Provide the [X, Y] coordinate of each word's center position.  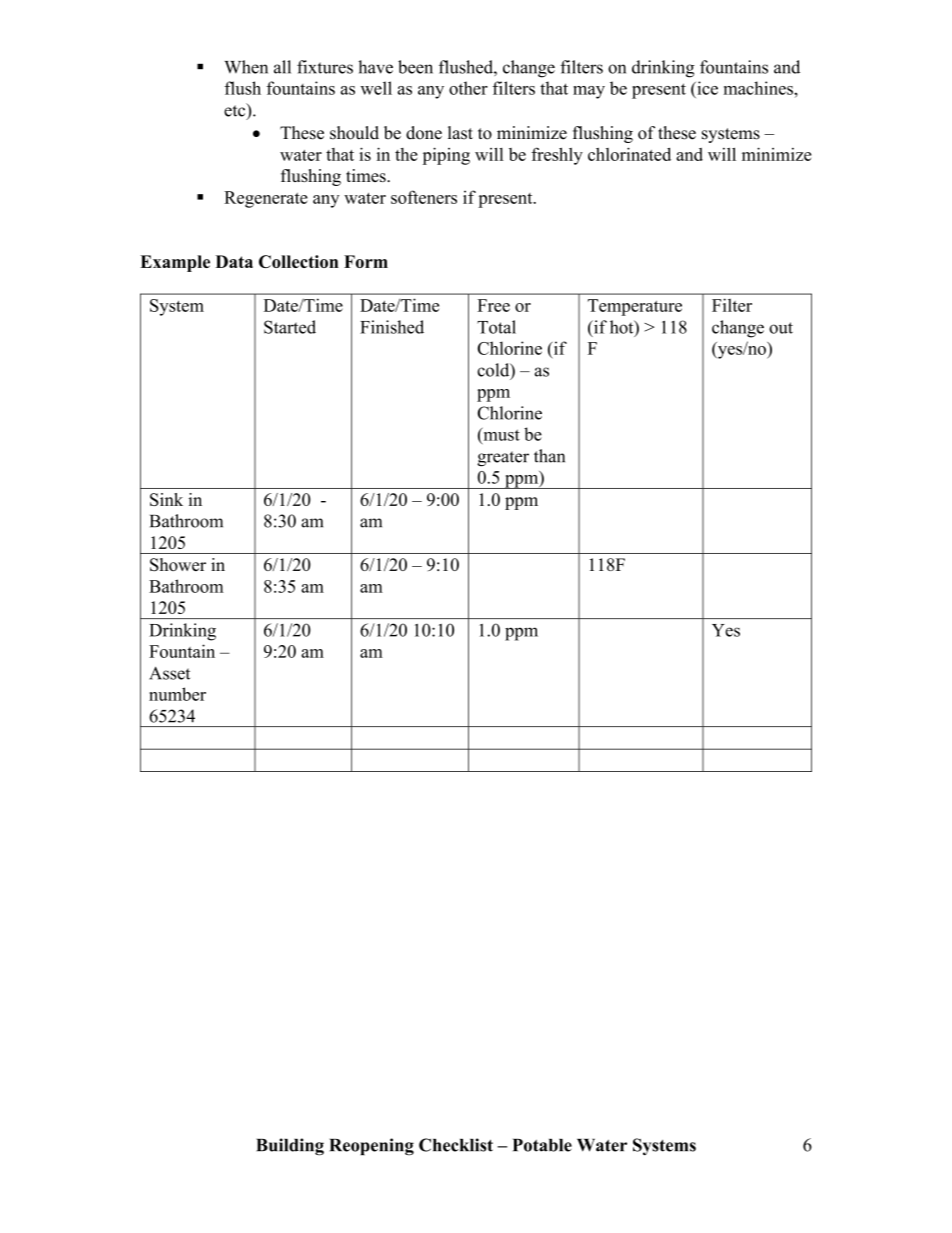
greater [503, 459]
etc [236, 111]
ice [706, 88]
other [468, 88]
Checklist [456, 1145]
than [549, 456]
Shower [178, 565]
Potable [542, 1145]
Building [290, 1147]
